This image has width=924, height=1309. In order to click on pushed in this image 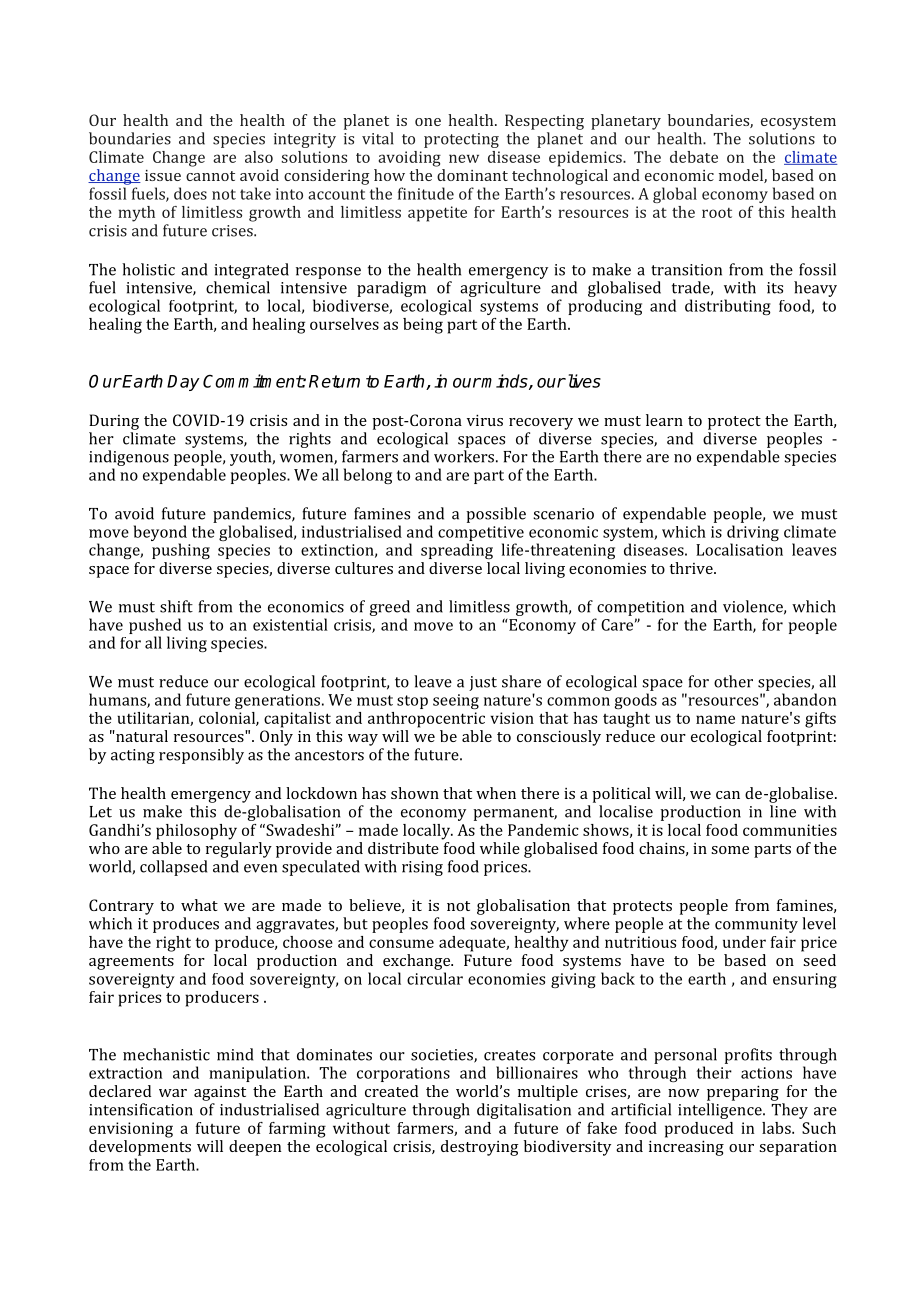, I will do `click(155, 626)`.
